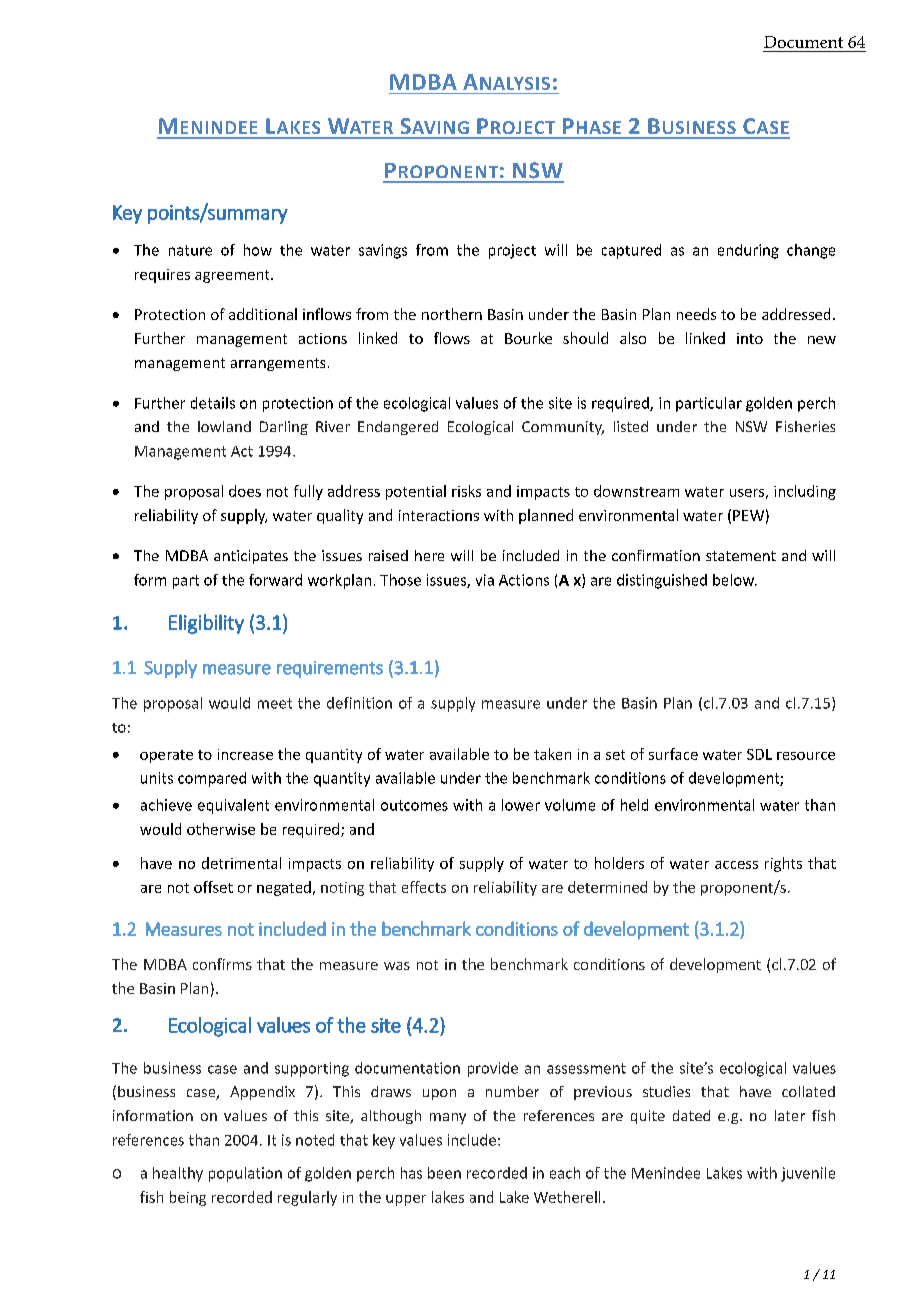 The height and width of the page is (1308, 924). What do you see at coordinates (759, 754) in the page?
I see `SDL` at bounding box center [759, 754].
